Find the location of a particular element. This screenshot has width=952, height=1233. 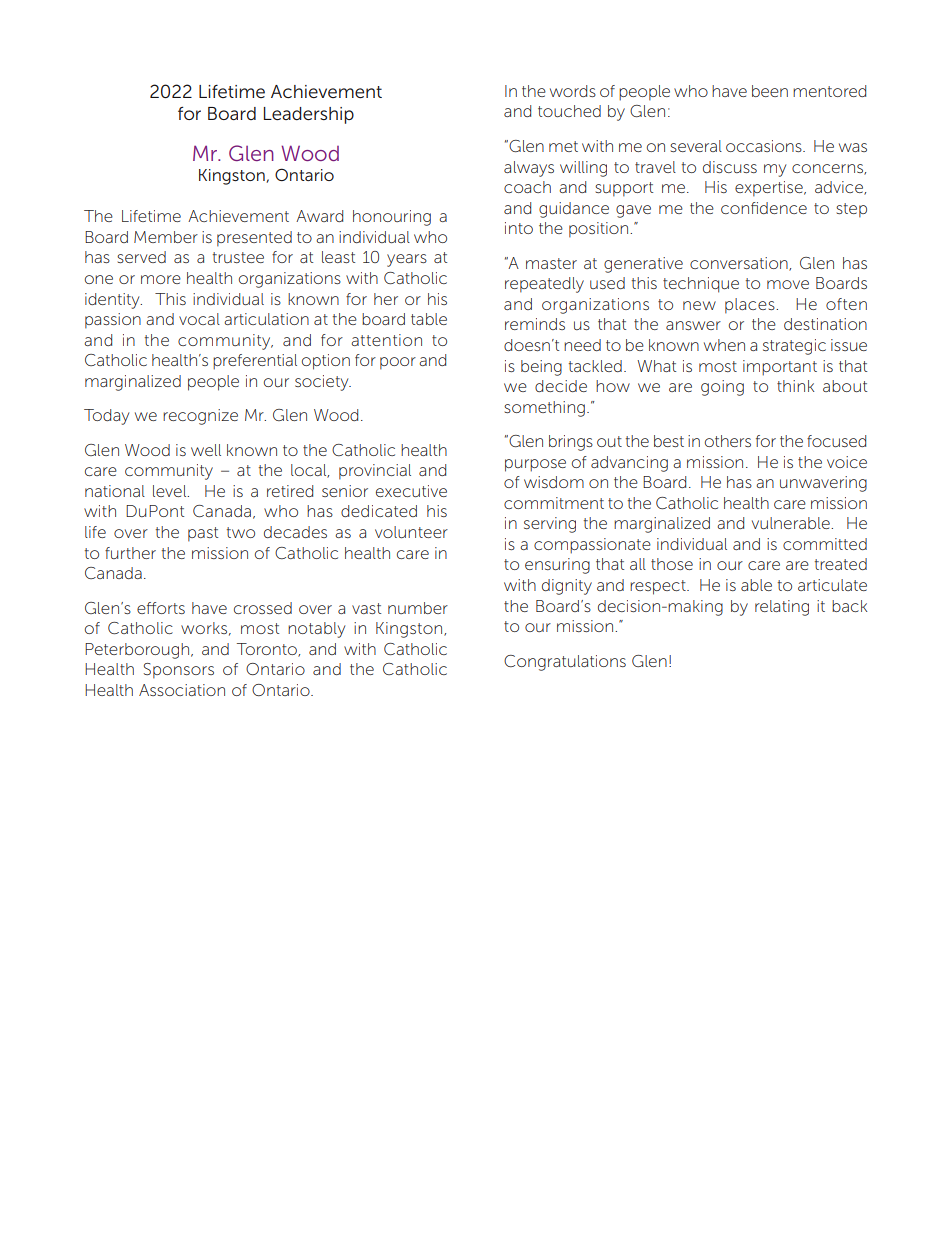

think is located at coordinates (795, 386).
